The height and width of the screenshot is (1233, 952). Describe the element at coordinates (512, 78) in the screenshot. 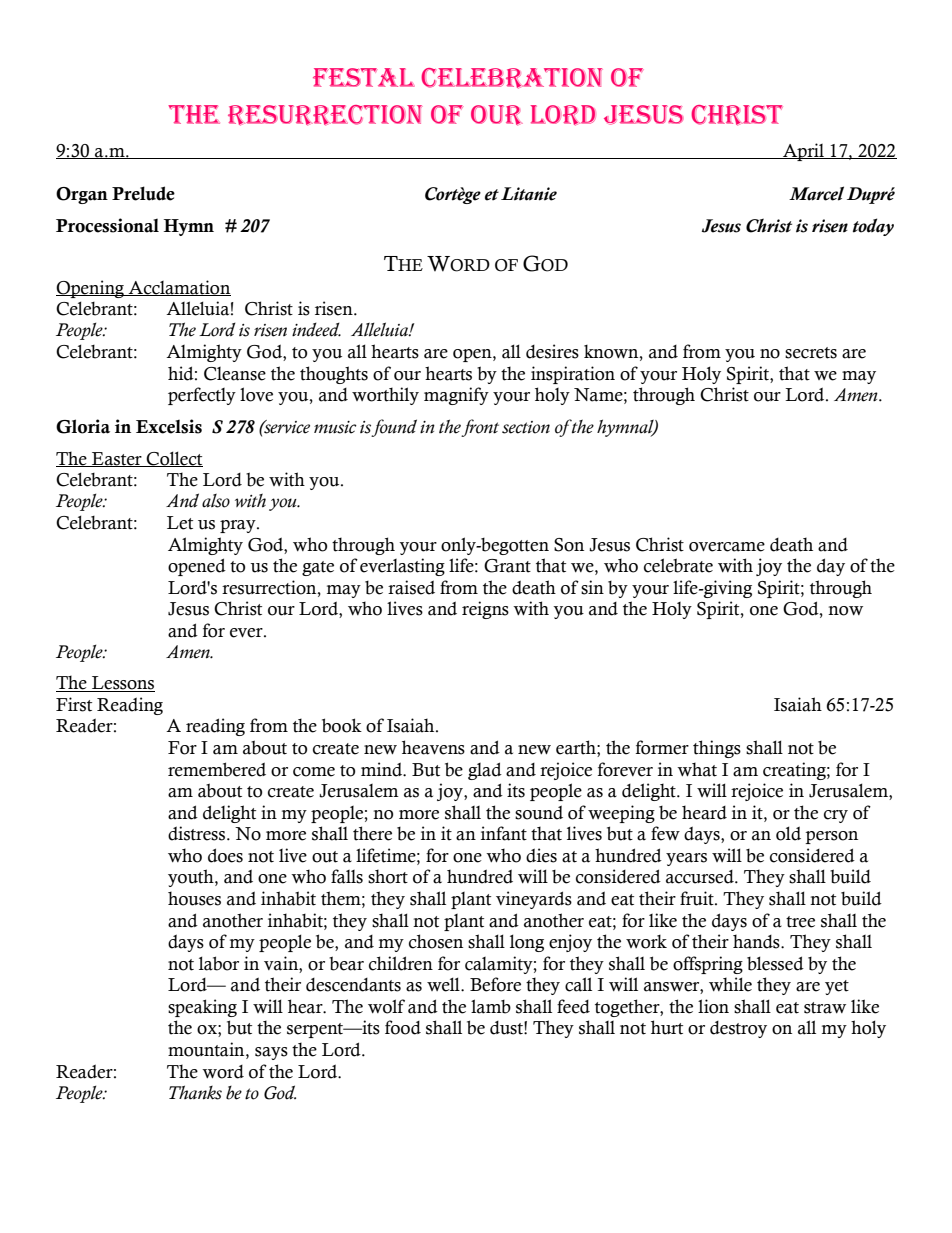

I see `Celebration` at that location.
